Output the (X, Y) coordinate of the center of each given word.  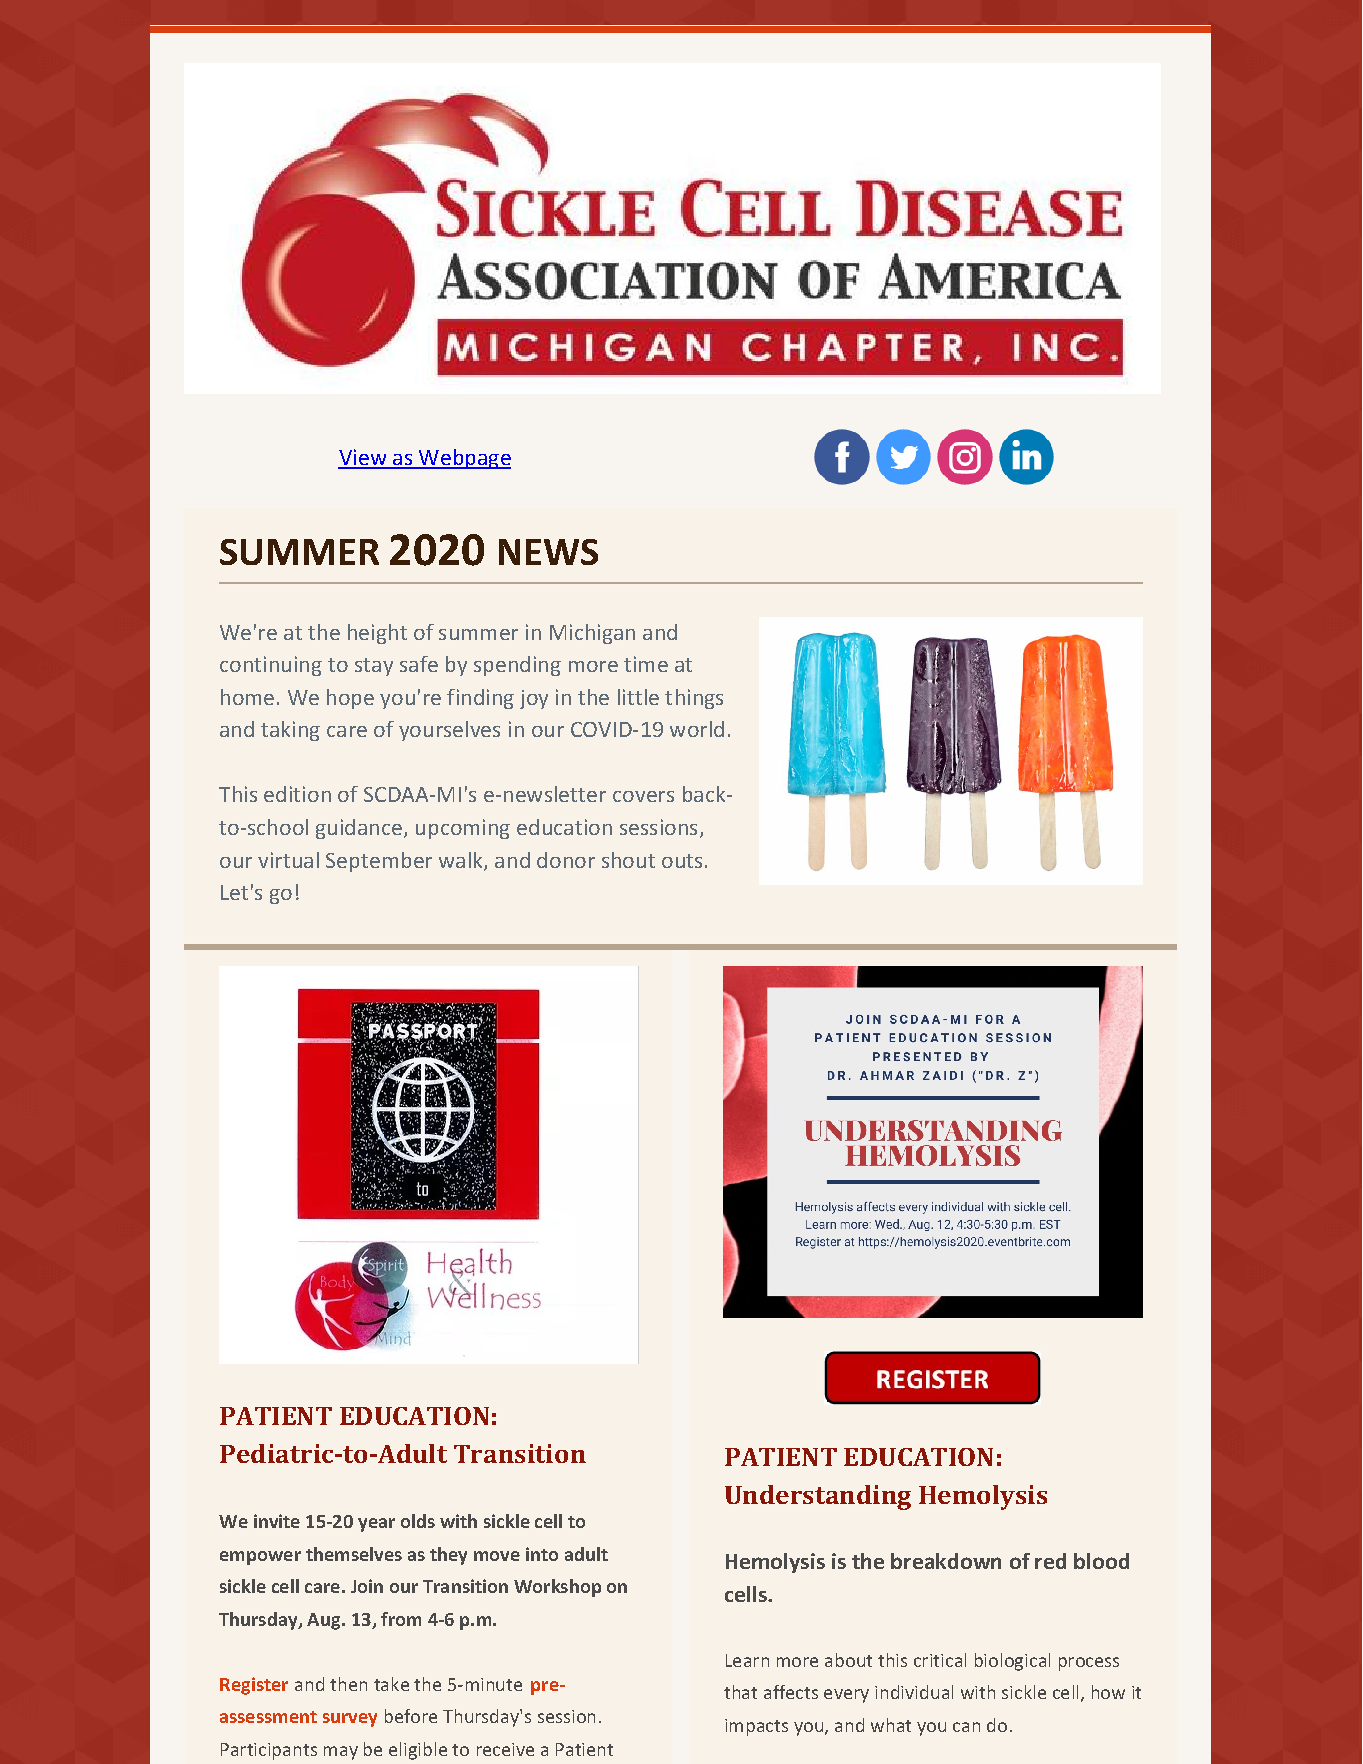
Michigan (592, 634)
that (740, 1692)
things (694, 699)
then (348, 1684)
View (363, 458)
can (966, 1727)
